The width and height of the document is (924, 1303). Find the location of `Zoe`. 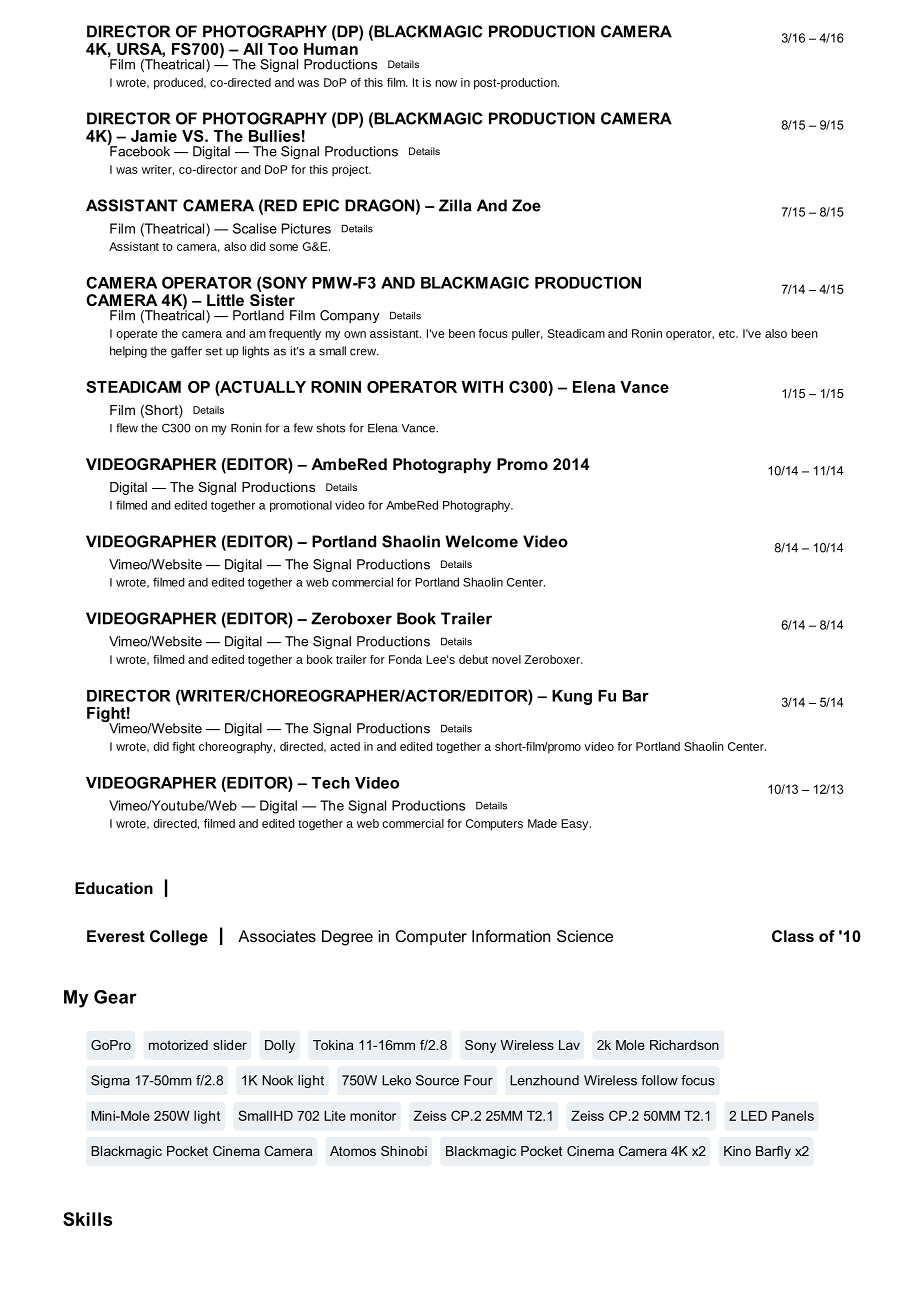

Zoe is located at coordinates (526, 205).
